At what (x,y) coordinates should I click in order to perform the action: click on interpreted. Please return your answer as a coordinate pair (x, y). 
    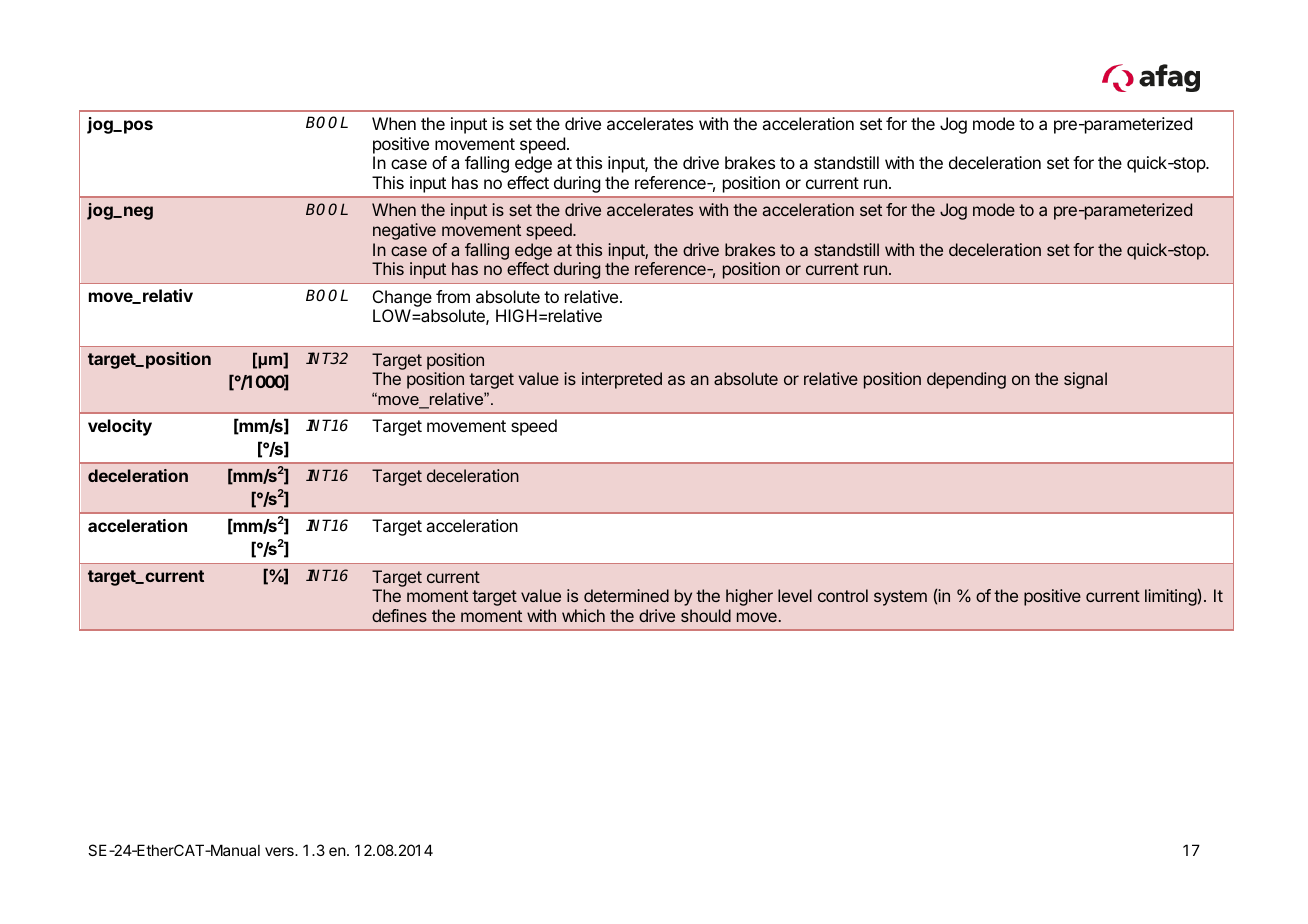
    Looking at the image, I should click on (622, 380).
